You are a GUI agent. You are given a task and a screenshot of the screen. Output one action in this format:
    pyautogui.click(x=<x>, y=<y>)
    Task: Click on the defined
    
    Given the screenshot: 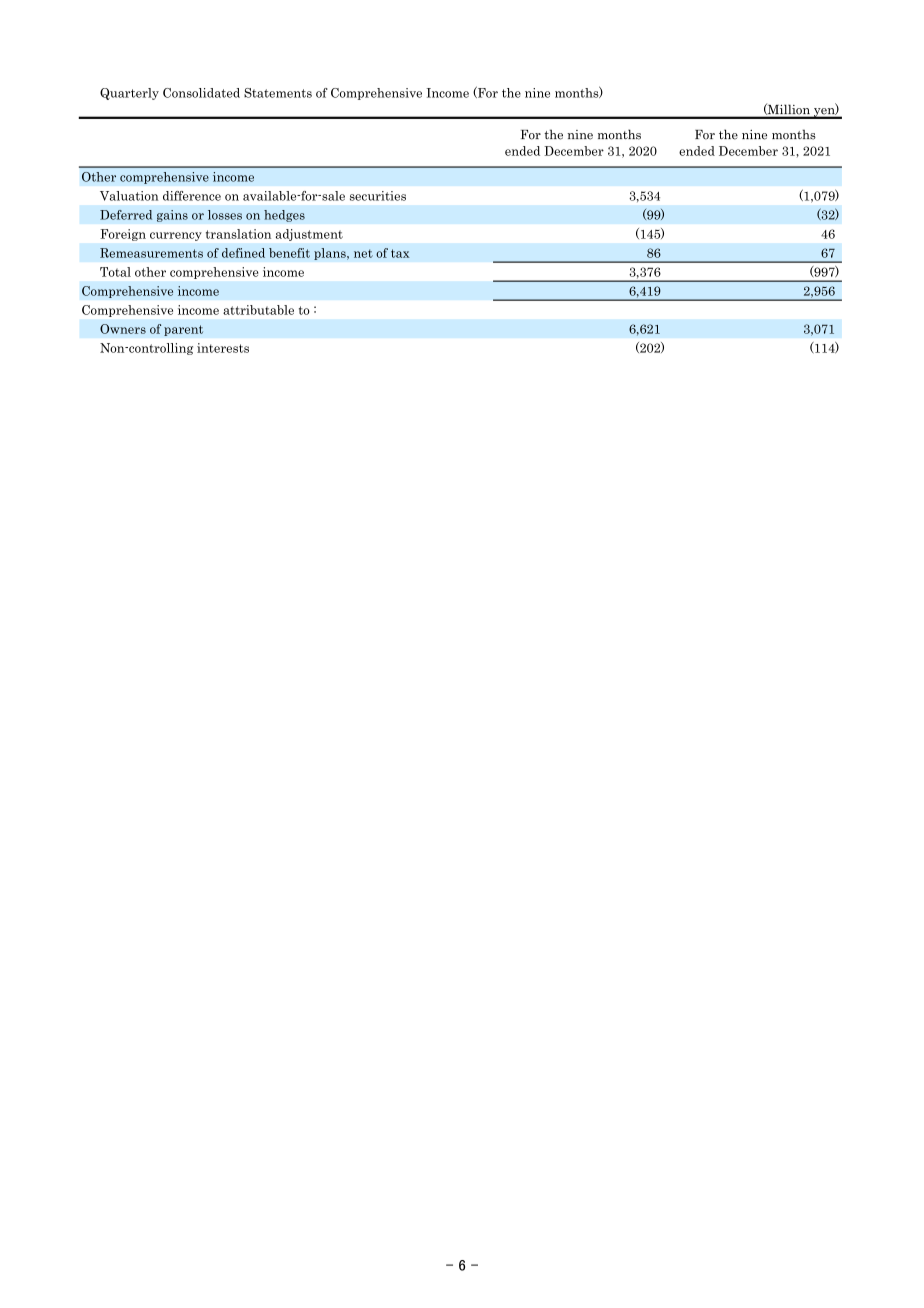 What is the action you would take?
    pyautogui.click(x=243, y=253)
